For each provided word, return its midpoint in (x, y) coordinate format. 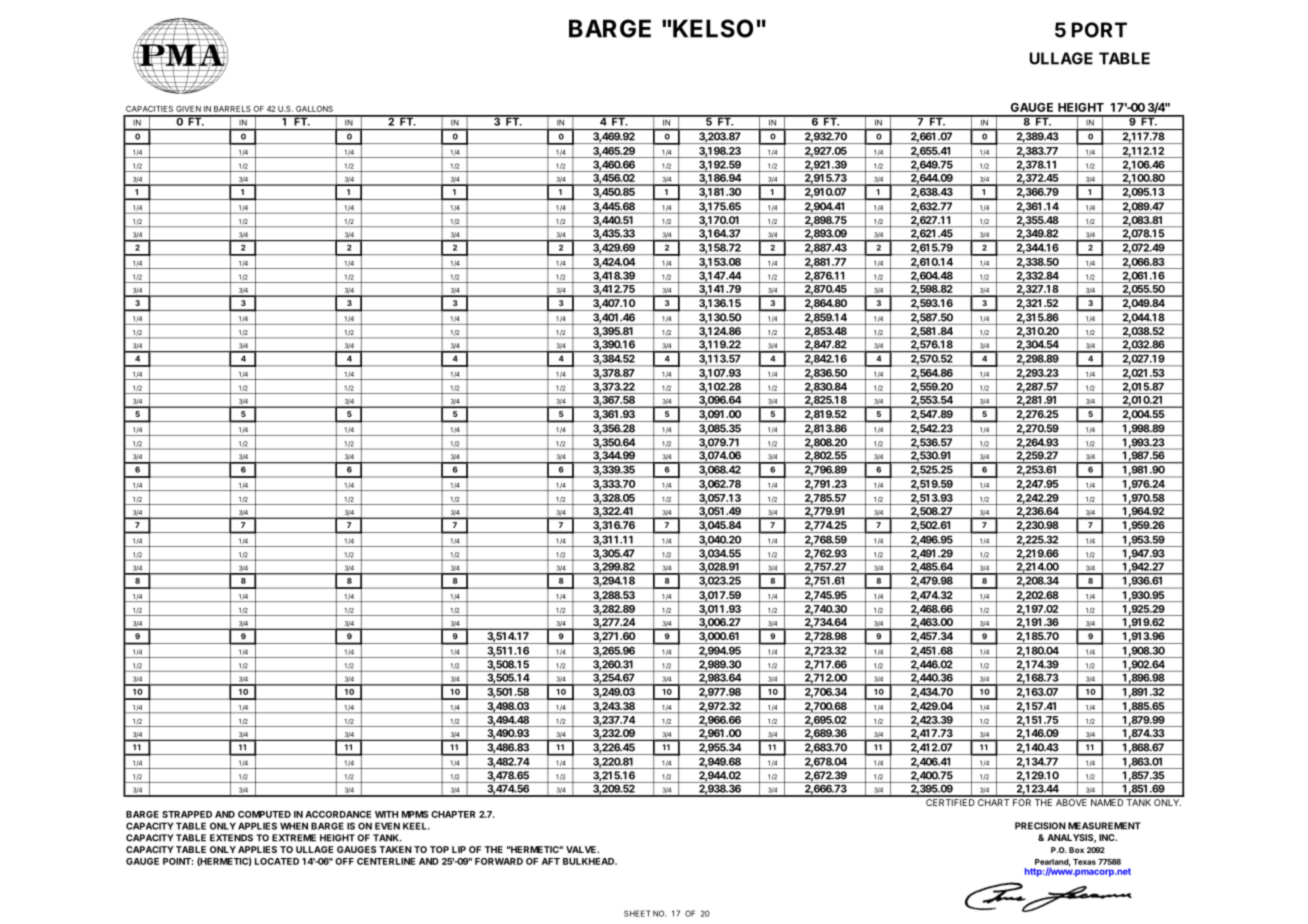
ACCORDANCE (338, 814)
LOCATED (277, 861)
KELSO (713, 28)
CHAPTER (453, 814)
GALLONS (314, 109)
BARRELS (232, 109)
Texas (1084, 862)
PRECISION (1040, 826)
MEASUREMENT (1104, 826)
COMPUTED (264, 814)
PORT (1099, 30)
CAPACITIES (149, 109)
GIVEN (188, 109)
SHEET (637, 913)
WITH (386, 814)
